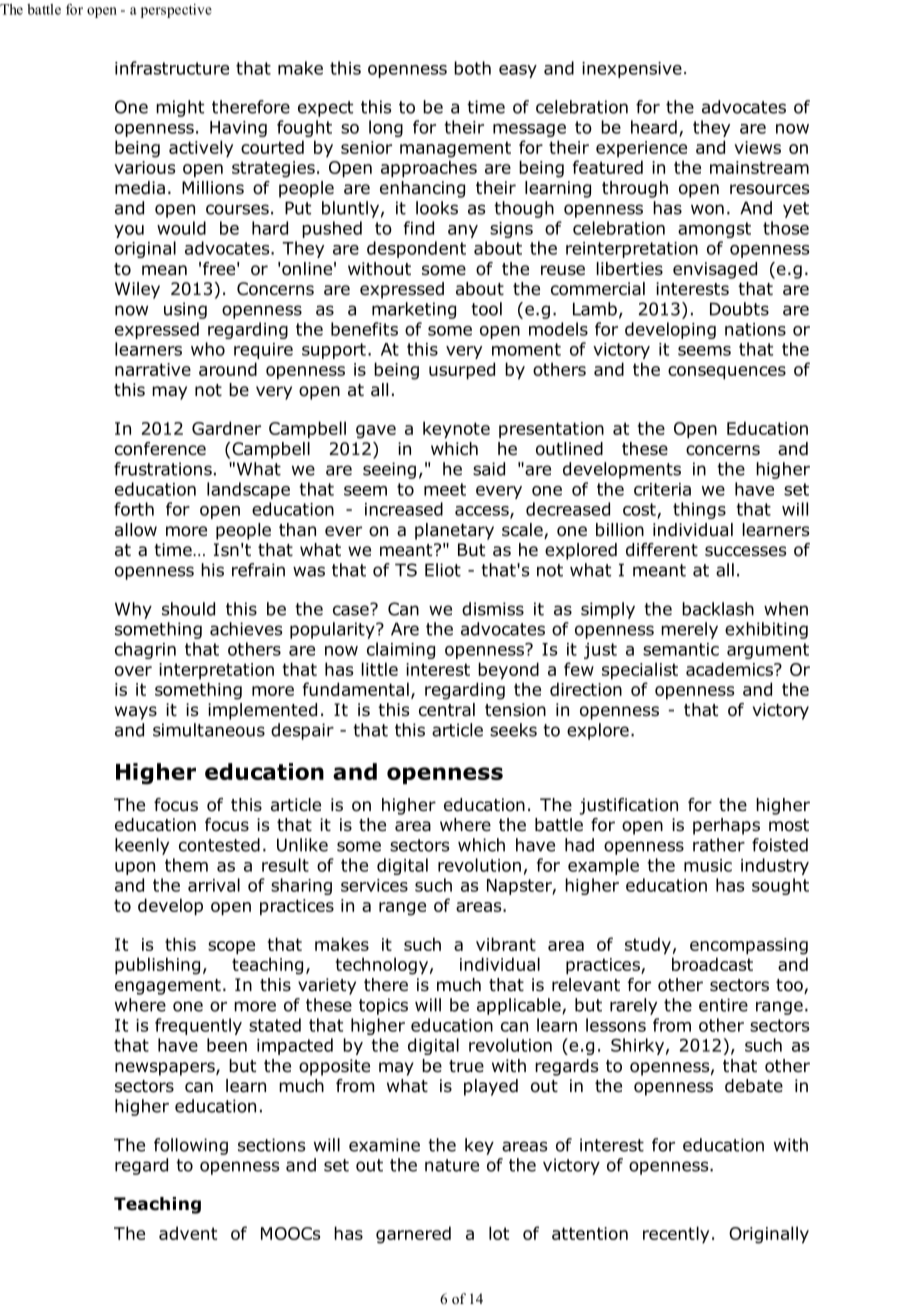  What do you see at coordinates (632, 70) in the image?
I see `inexpensive` at bounding box center [632, 70].
